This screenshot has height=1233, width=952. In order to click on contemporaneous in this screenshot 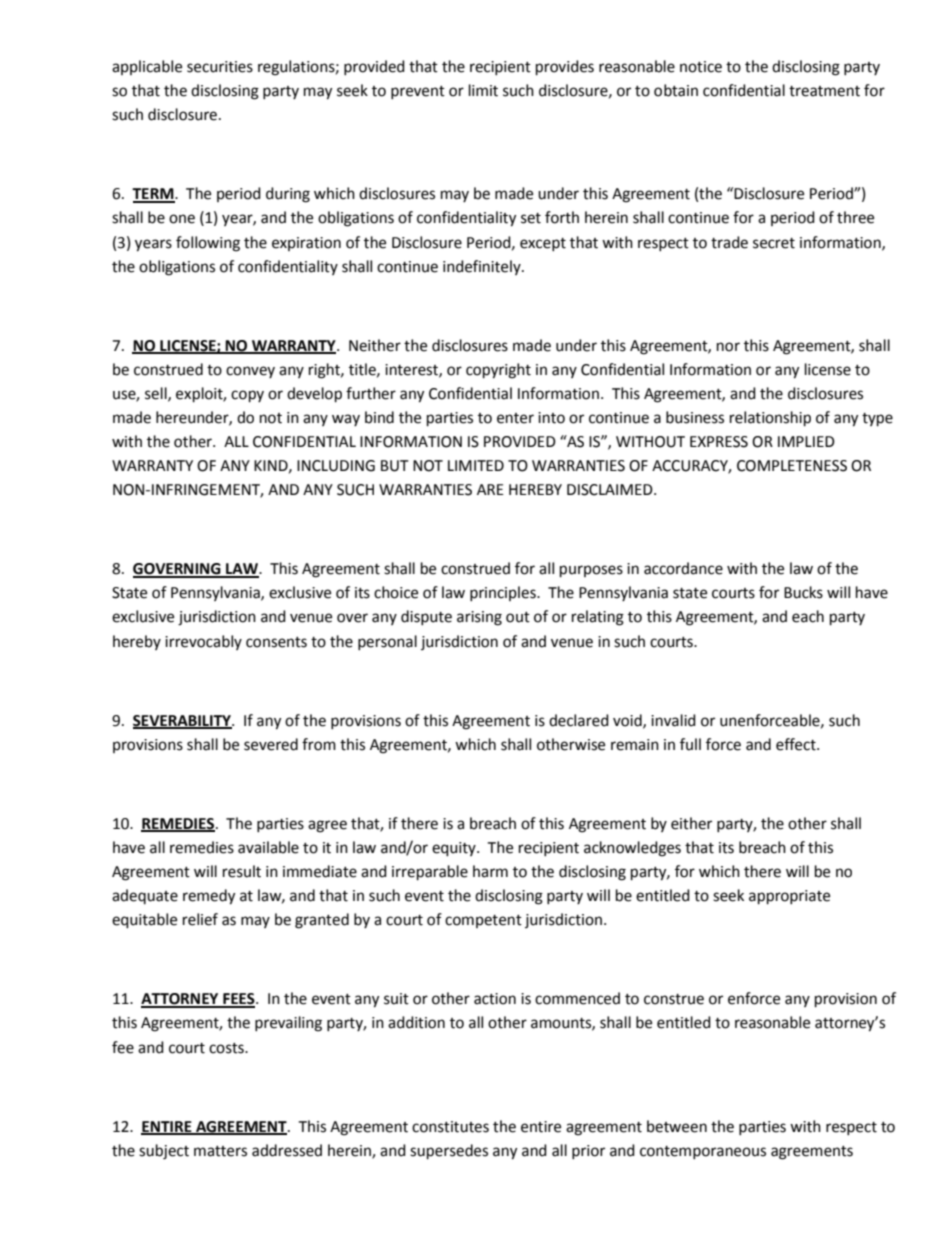, I will do `click(703, 1152)`.
